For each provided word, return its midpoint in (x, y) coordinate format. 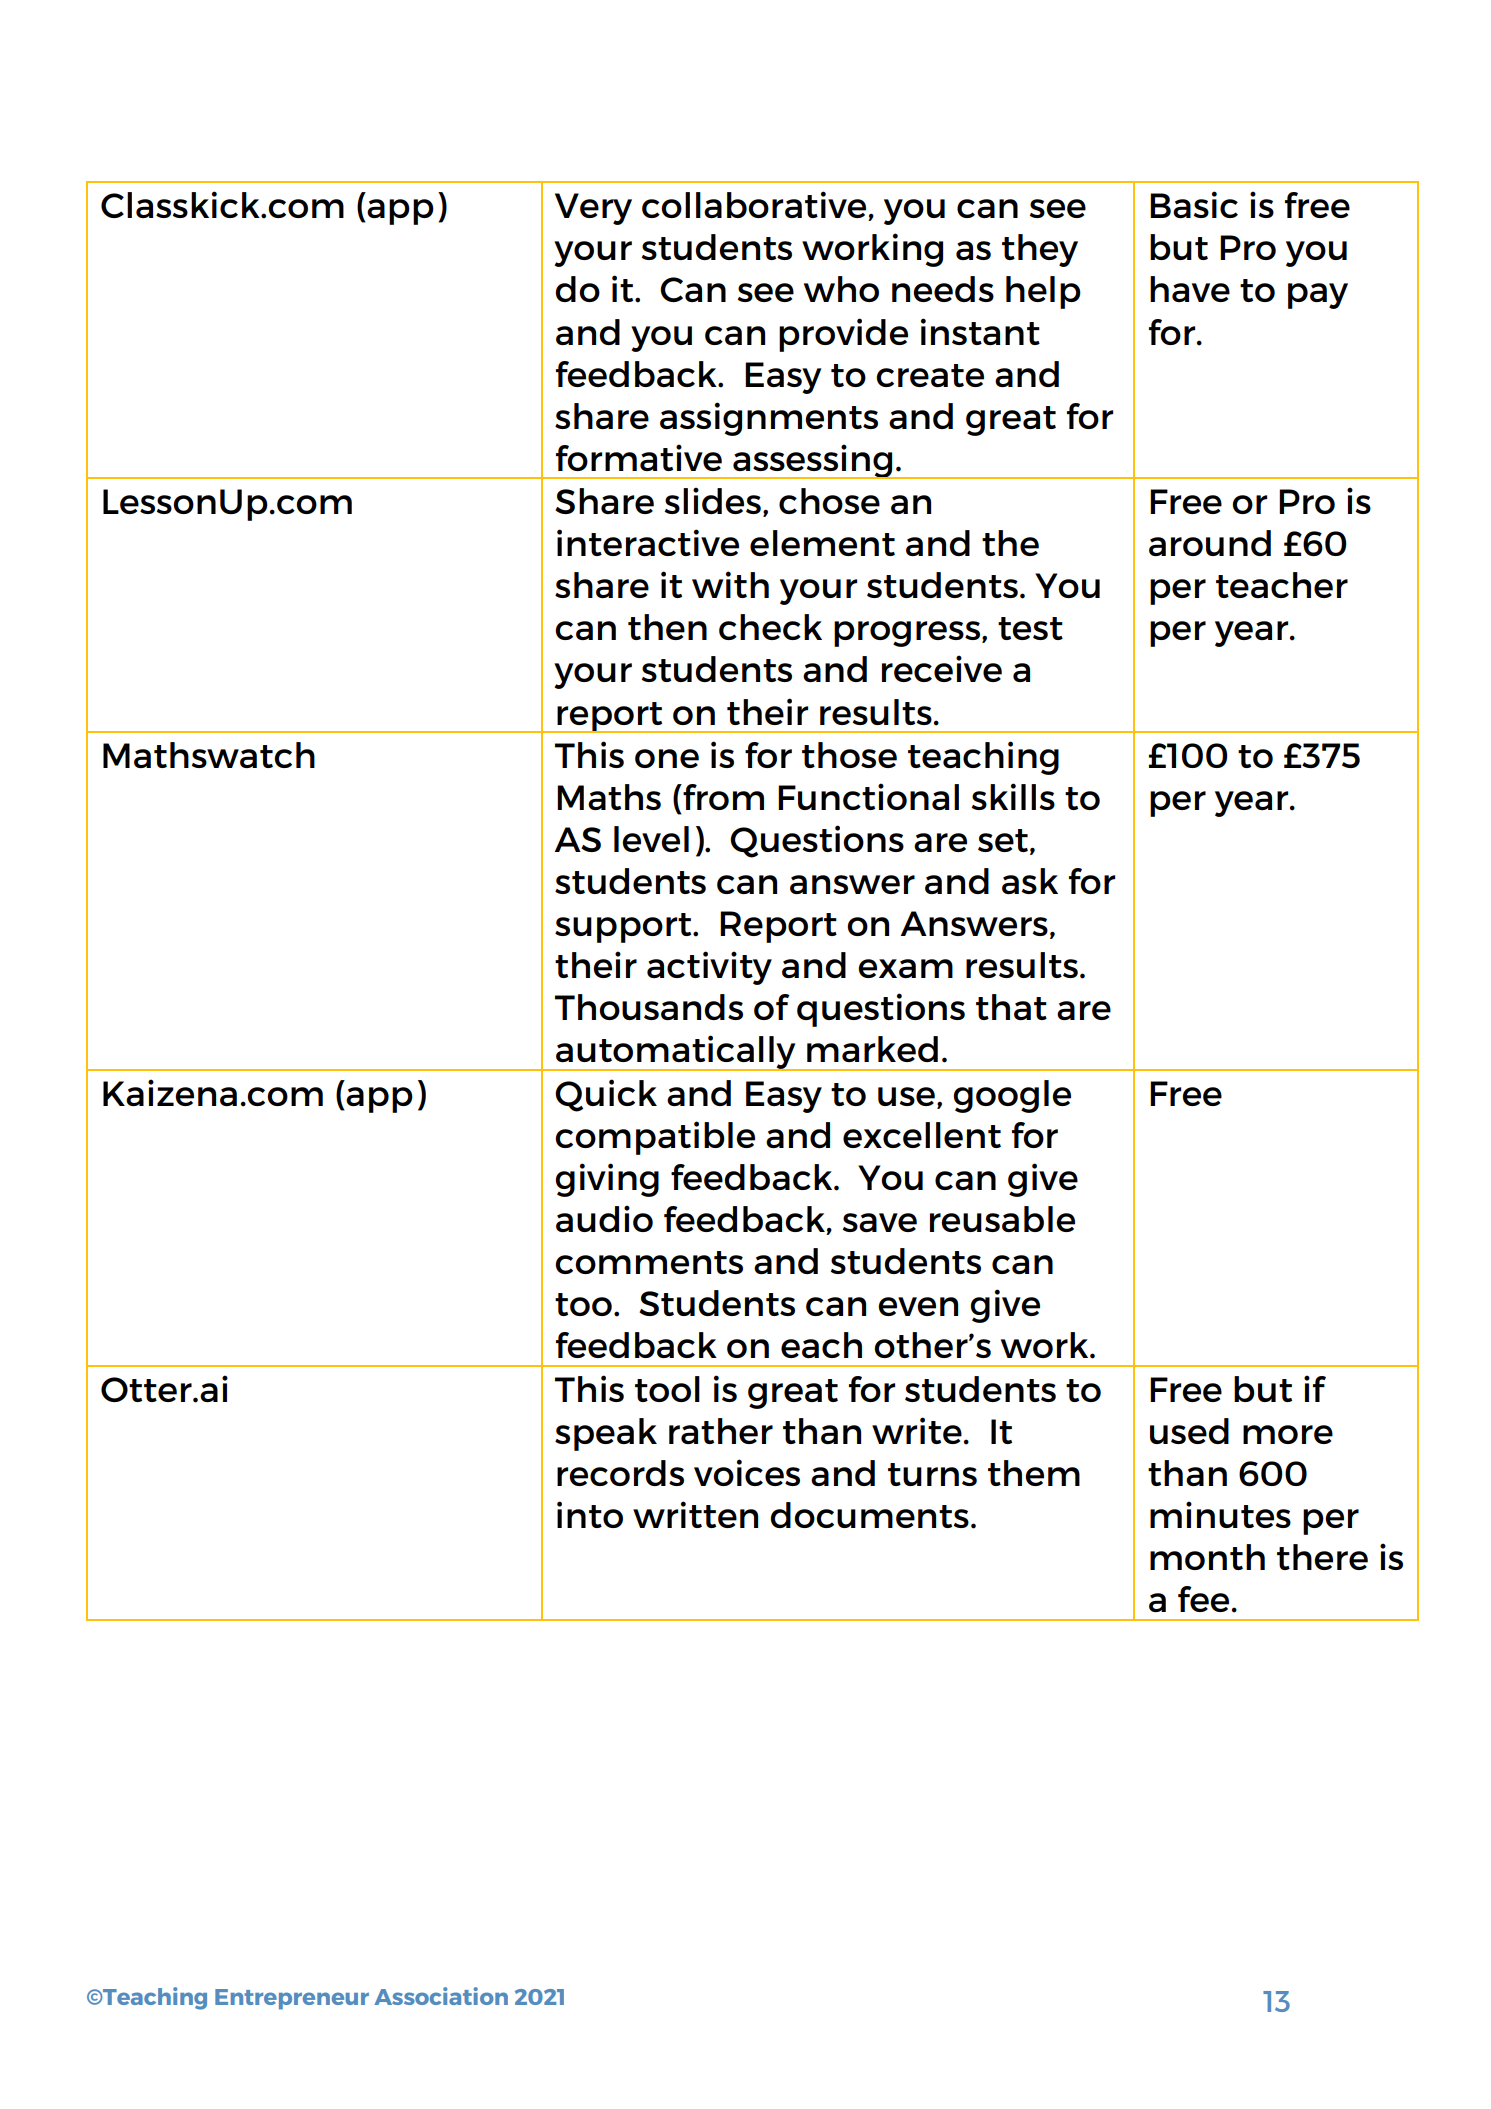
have (1190, 289)
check (770, 627)
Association (441, 1996)
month (1207, 1557)
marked (872, 1049)
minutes (1220, 1514)
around (1210, 543)
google (1012, 1096)
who (841, 289)
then (667, 627)
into (590, 1514)
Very (593, 209)
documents (869, 1515)
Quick (606, 1095)
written (695, 1514)
